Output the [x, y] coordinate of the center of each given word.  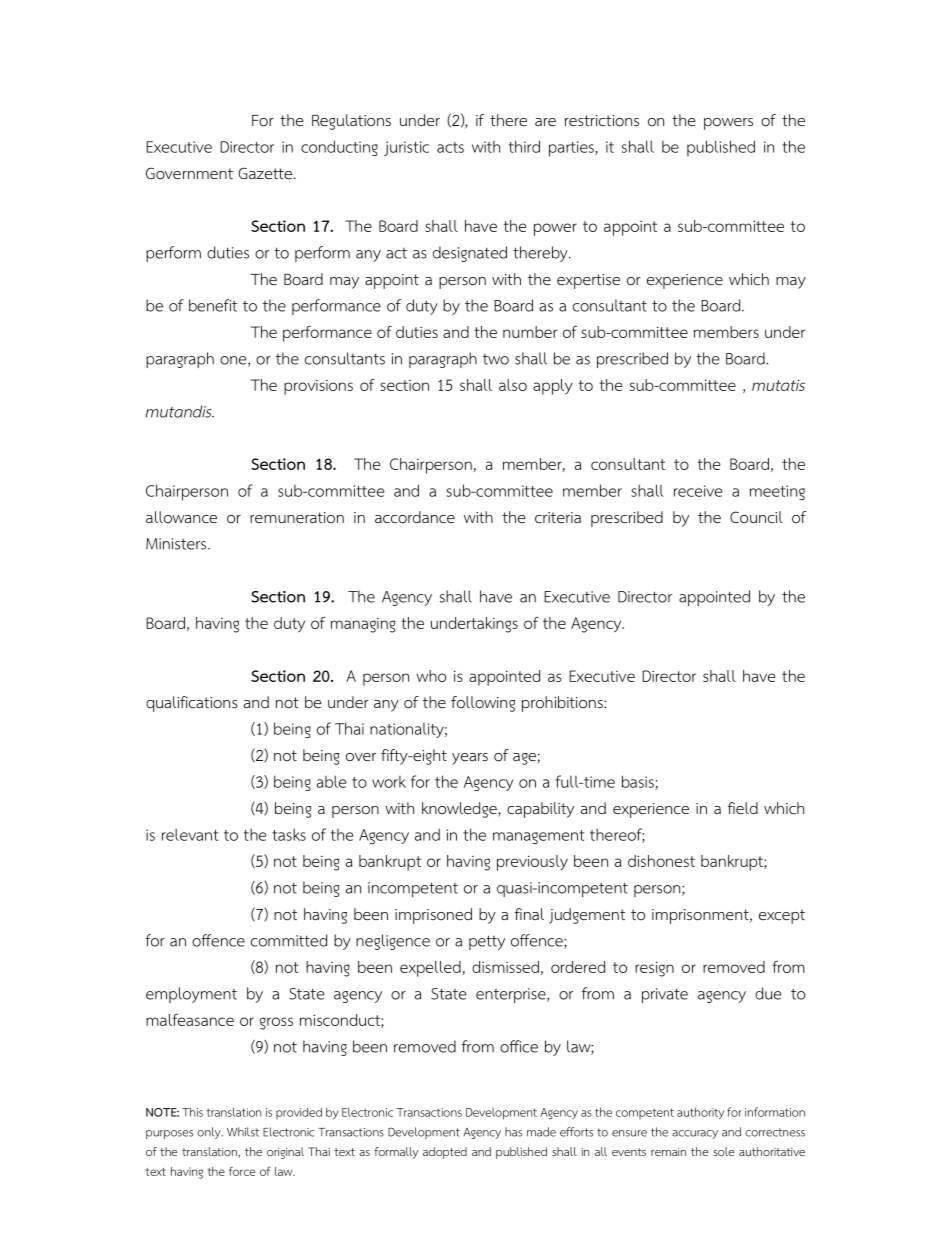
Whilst [243, 1132]
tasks [289, 835]
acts [450, 147]
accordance [415, 517]
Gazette [265, 173]
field [743, 808]
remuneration [297, 518]
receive [698, 491]
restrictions [602, 121]
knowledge [460, 810]
